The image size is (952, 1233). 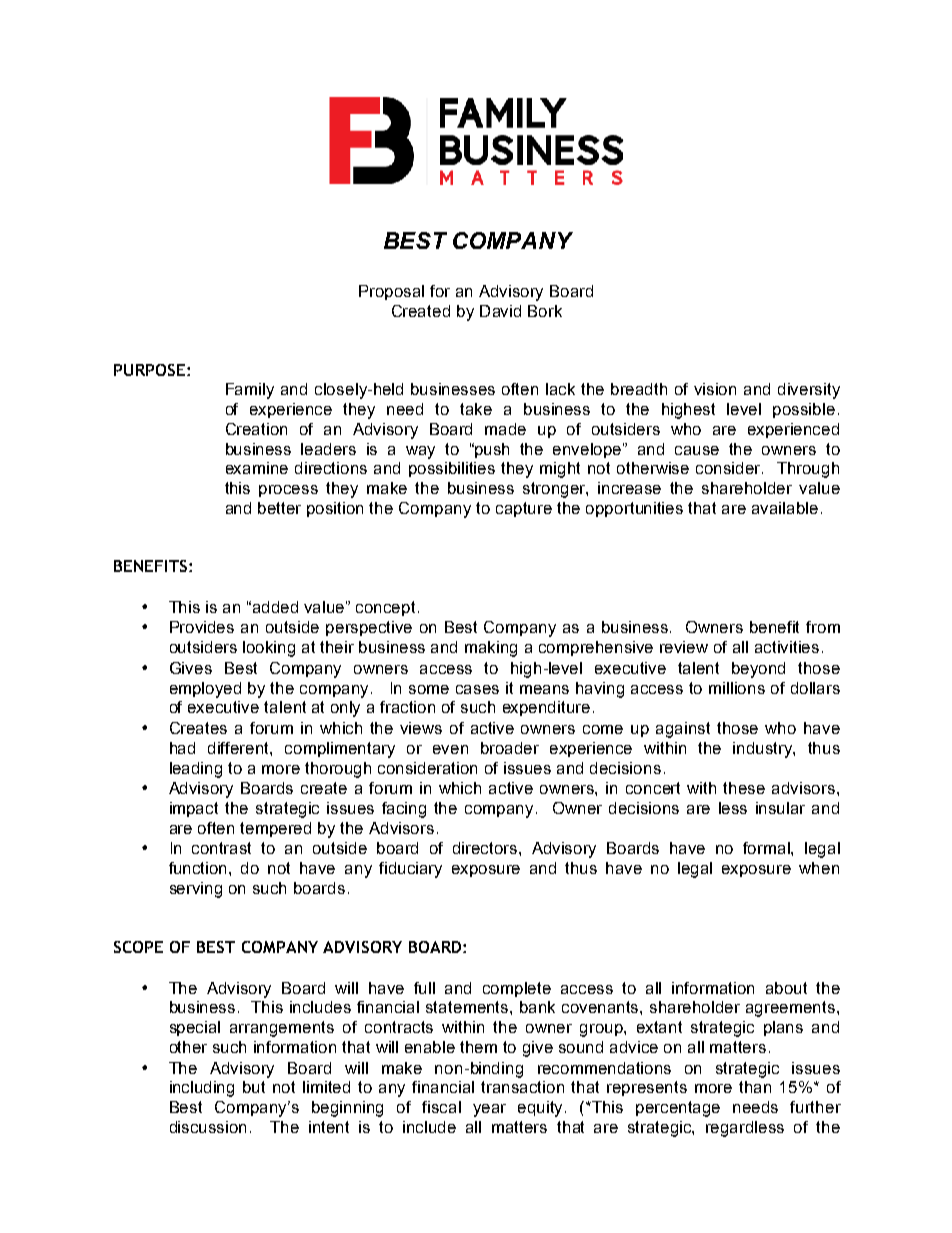 What do you see at coordinates (486, 848) in the document?
I see `directors` at bounding box center [486, 848].
